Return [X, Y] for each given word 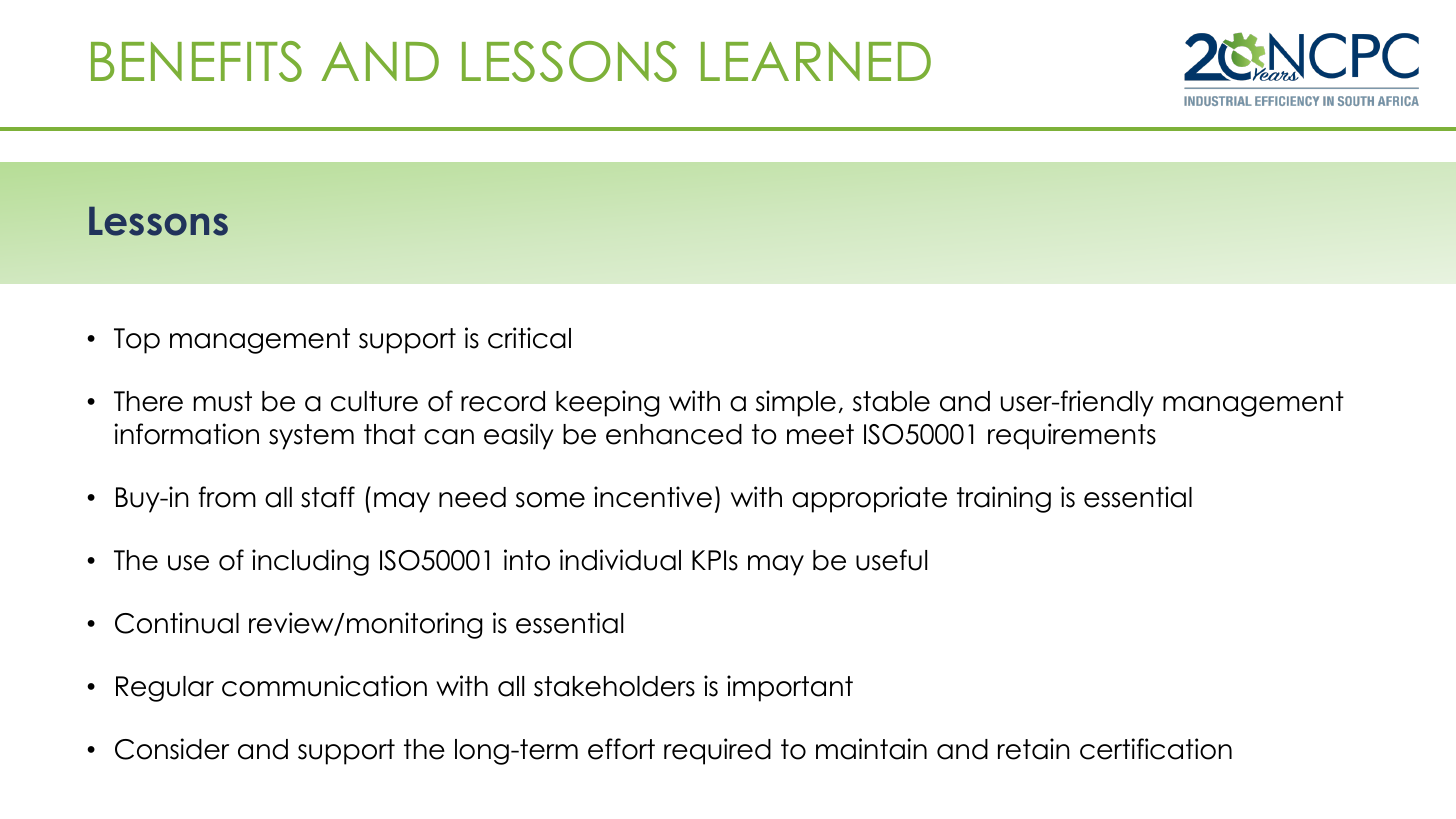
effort [621, 749]
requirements [1072, 436]
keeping [608, 403]
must [223, 401]
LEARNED [816, 61]
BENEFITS [196, 61]
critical [529, 338]
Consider [172, 749]
